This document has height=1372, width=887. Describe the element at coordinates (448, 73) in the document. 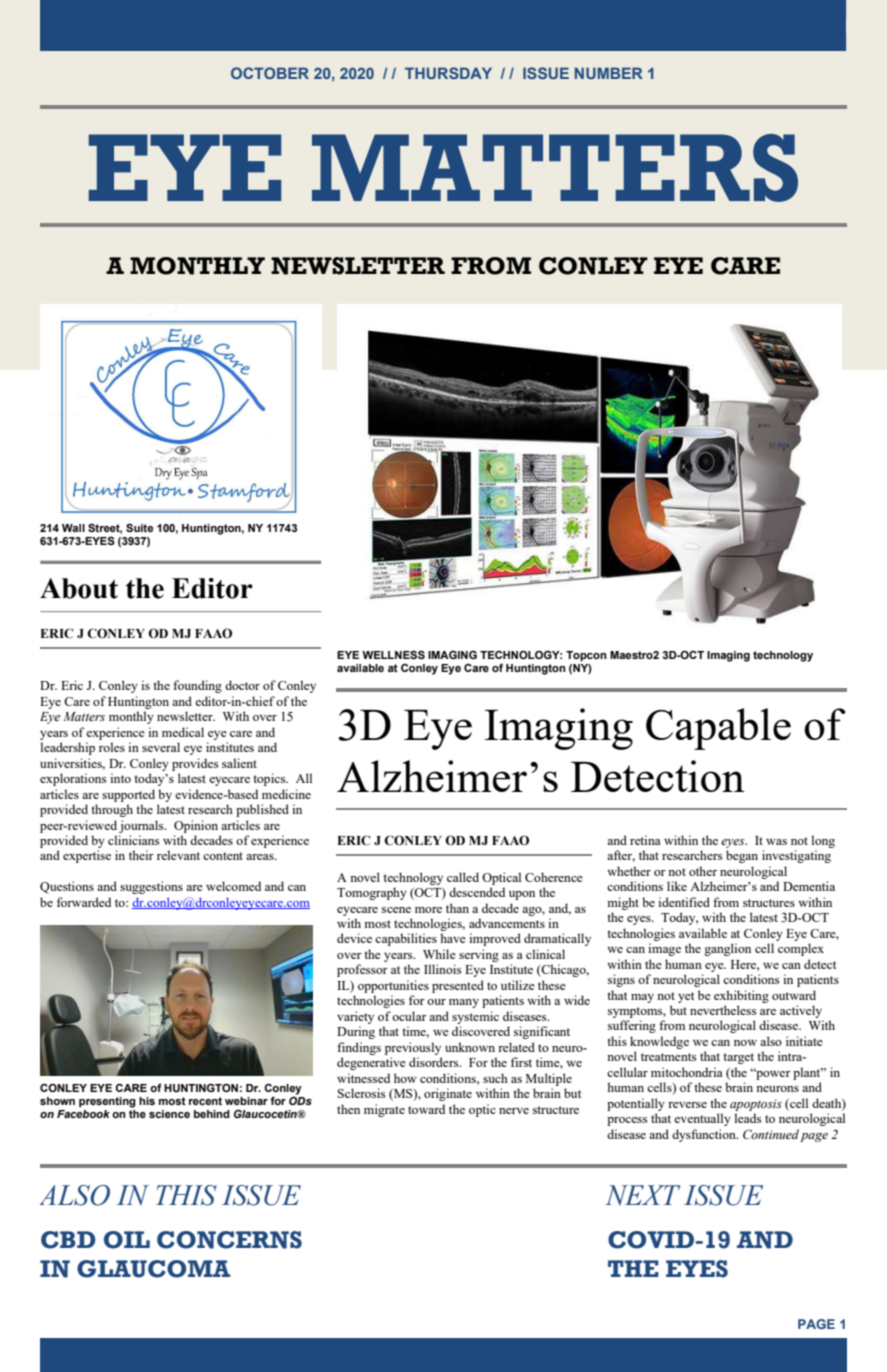

I see `THURSDAY` at that location.
